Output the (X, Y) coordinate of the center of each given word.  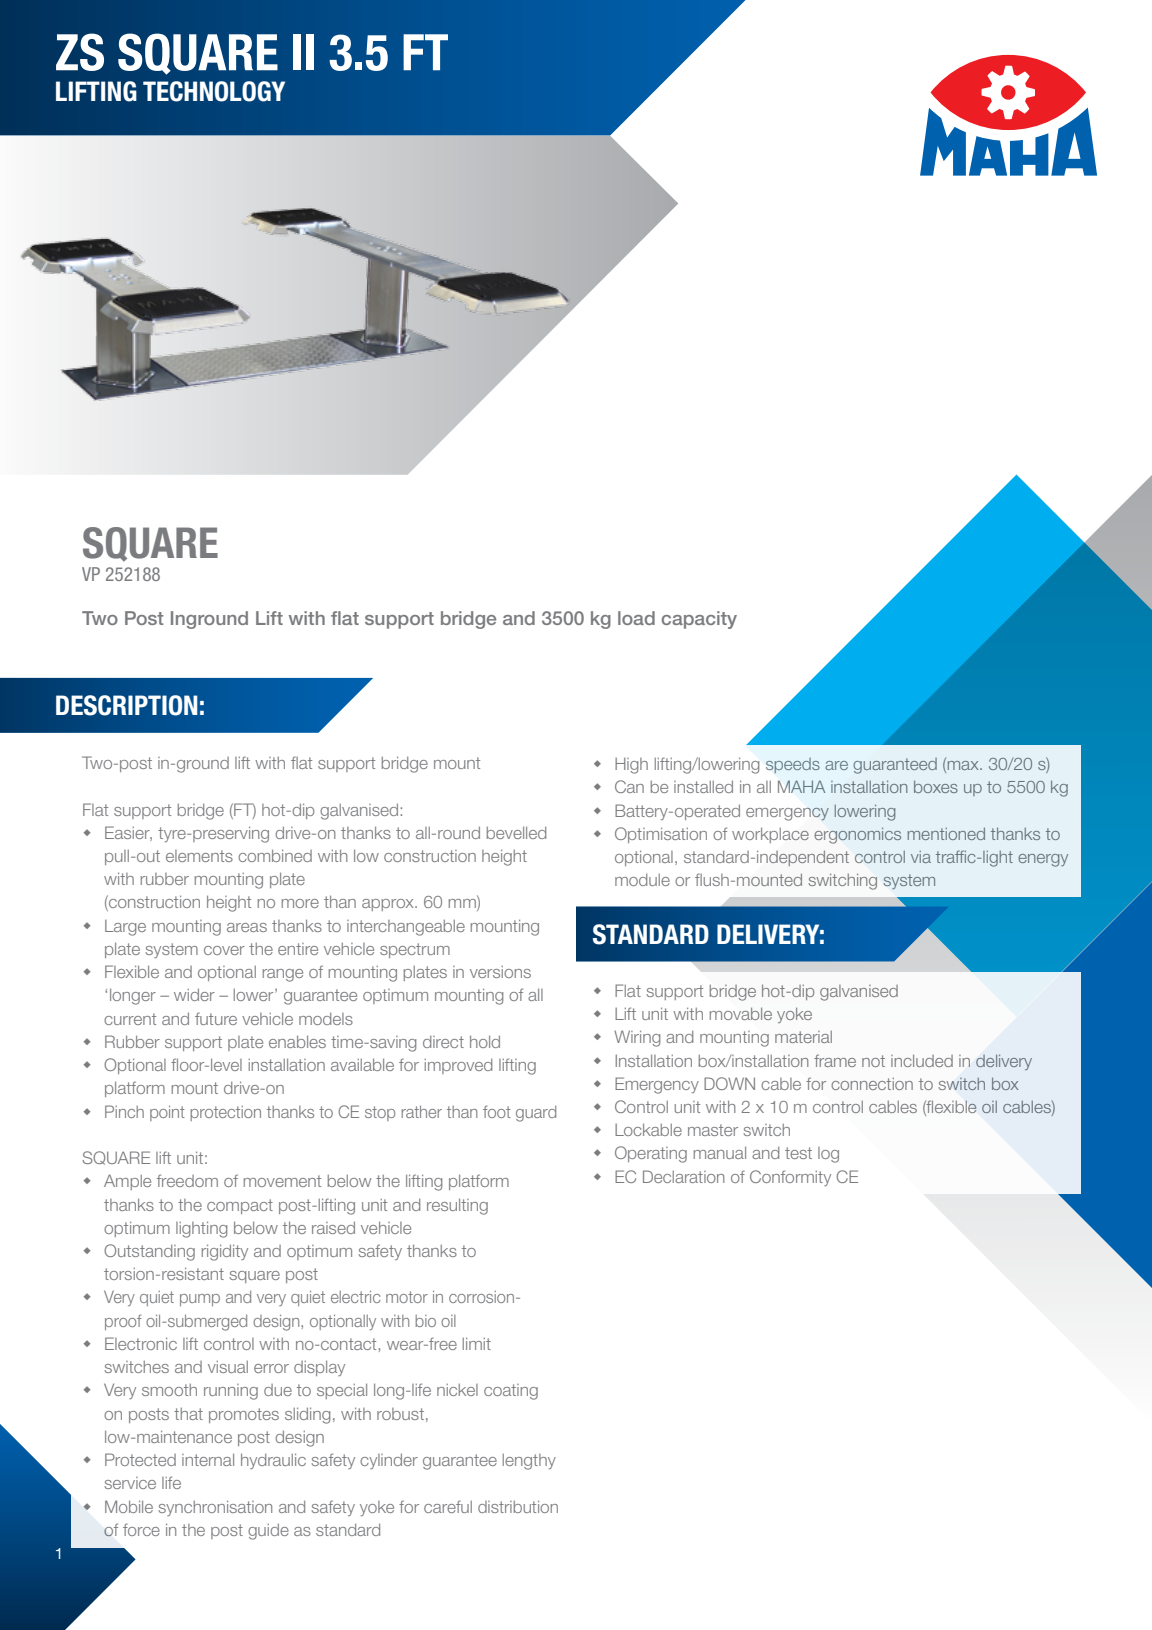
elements (199, 856)
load (636, 618)
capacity (699, 620)
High (631, 766)
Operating (651, 1154)
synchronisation (215, 1508)
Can (629, 786)
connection (872, 1084)
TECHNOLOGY (214, 91)
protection (225, 1113)
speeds (793, 765)
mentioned (946, 834)
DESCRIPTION (127, 705)
